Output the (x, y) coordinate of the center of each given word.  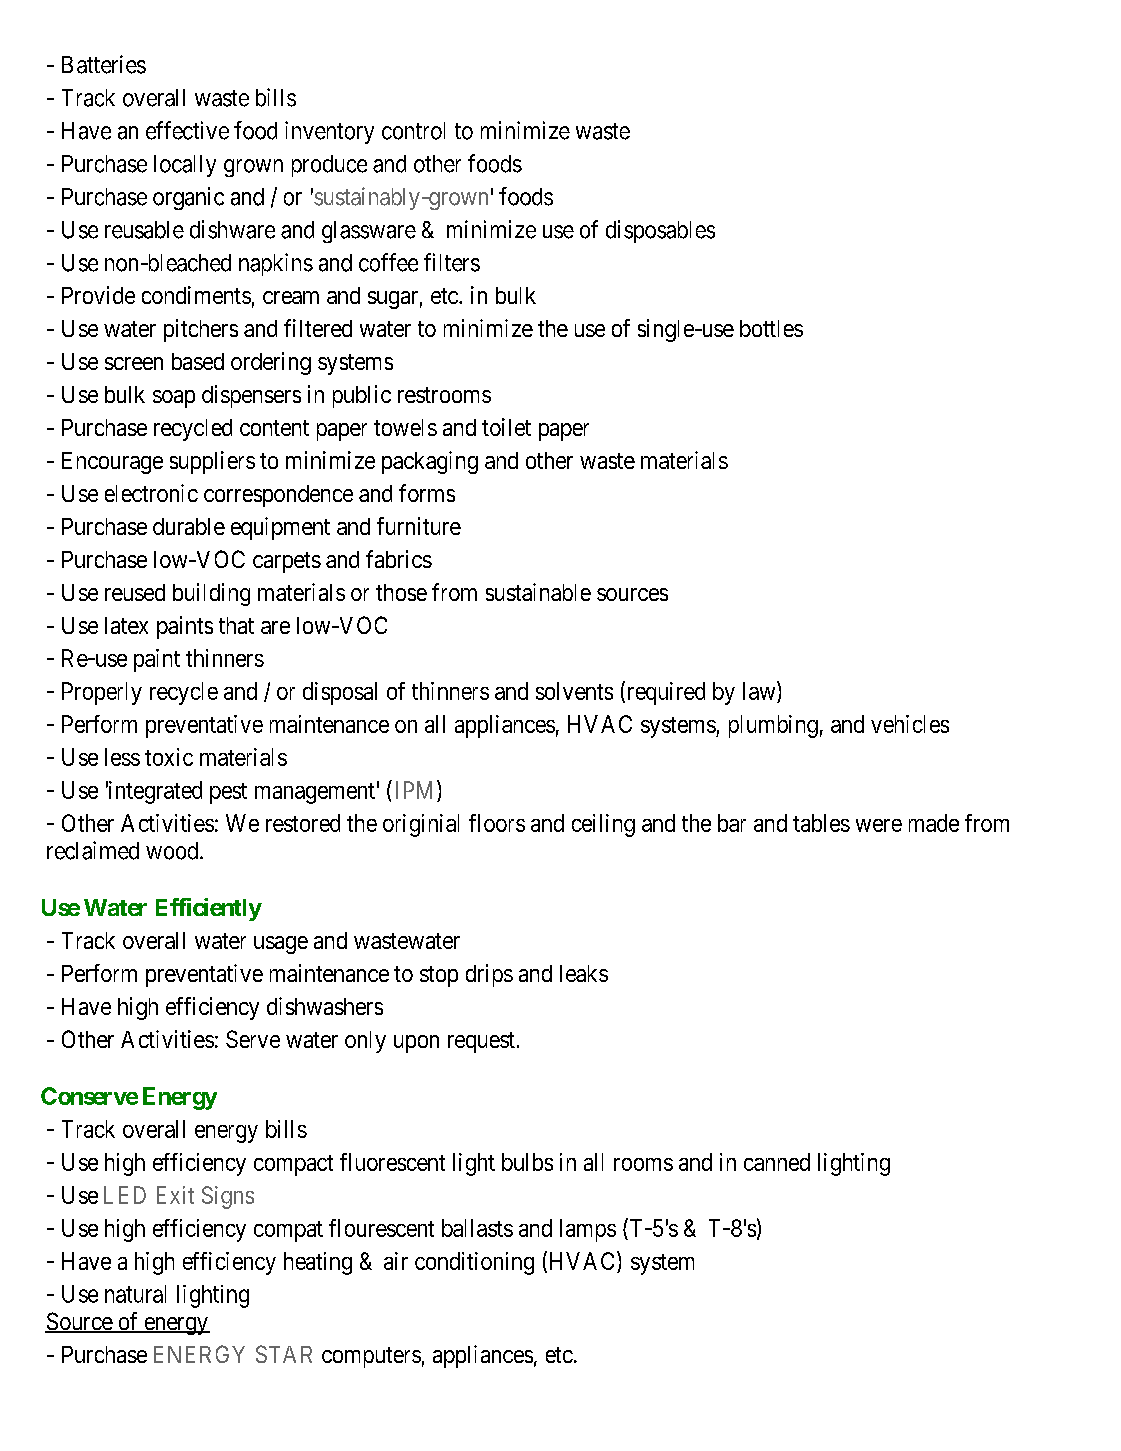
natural (135, 1294)
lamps (588, 1230)
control (413, 131)
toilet (506, 427)
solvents (574, 691)
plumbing (773, 726)
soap (174, 399)
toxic (169, 757)
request (481, 1042)
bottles (771, 328)
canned (777, 1162)
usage (281, 945)
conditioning (474, 1263)
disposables (660, 231)
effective (187, 130)
